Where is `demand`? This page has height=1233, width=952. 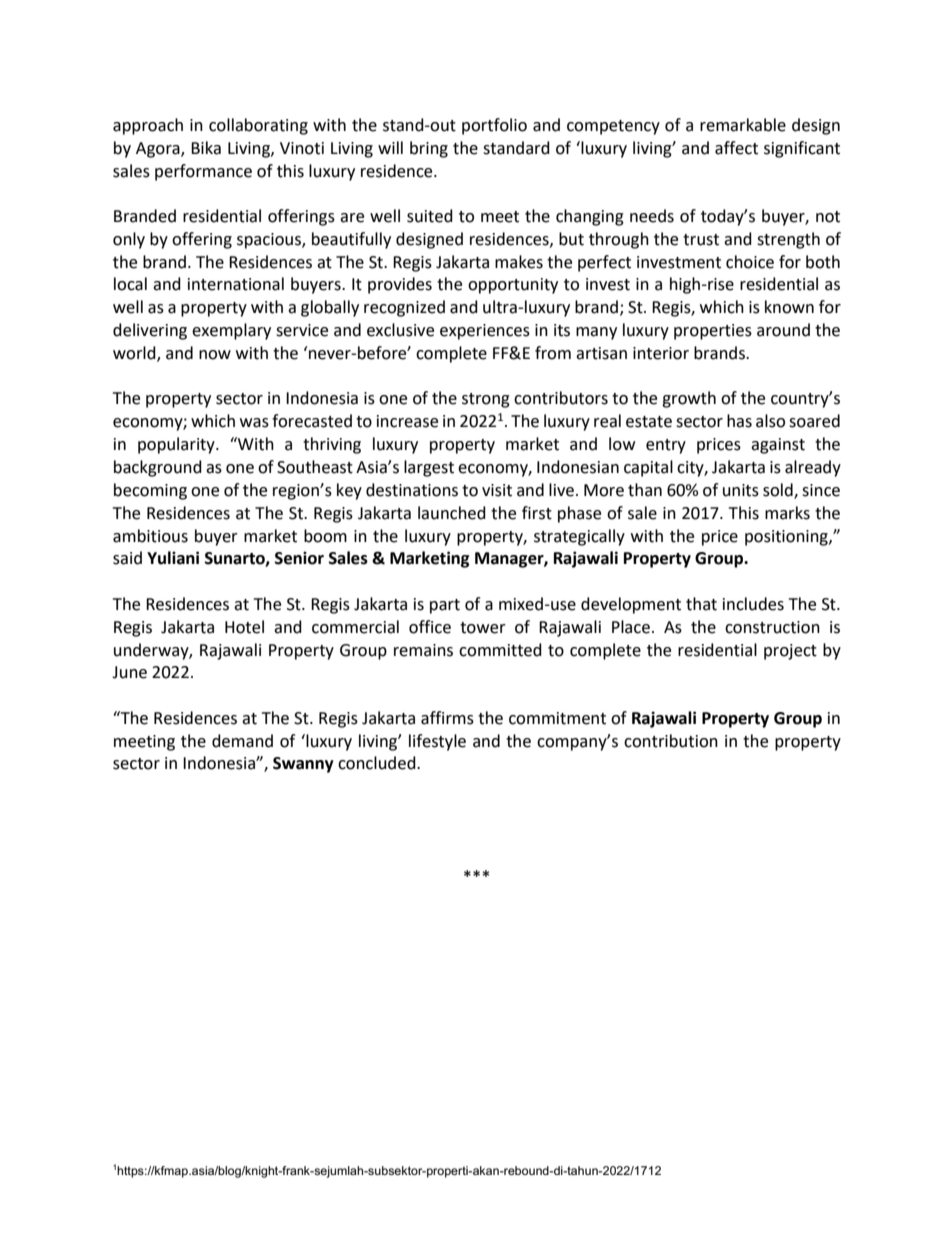 demand is located at coordinates (242, 741).
